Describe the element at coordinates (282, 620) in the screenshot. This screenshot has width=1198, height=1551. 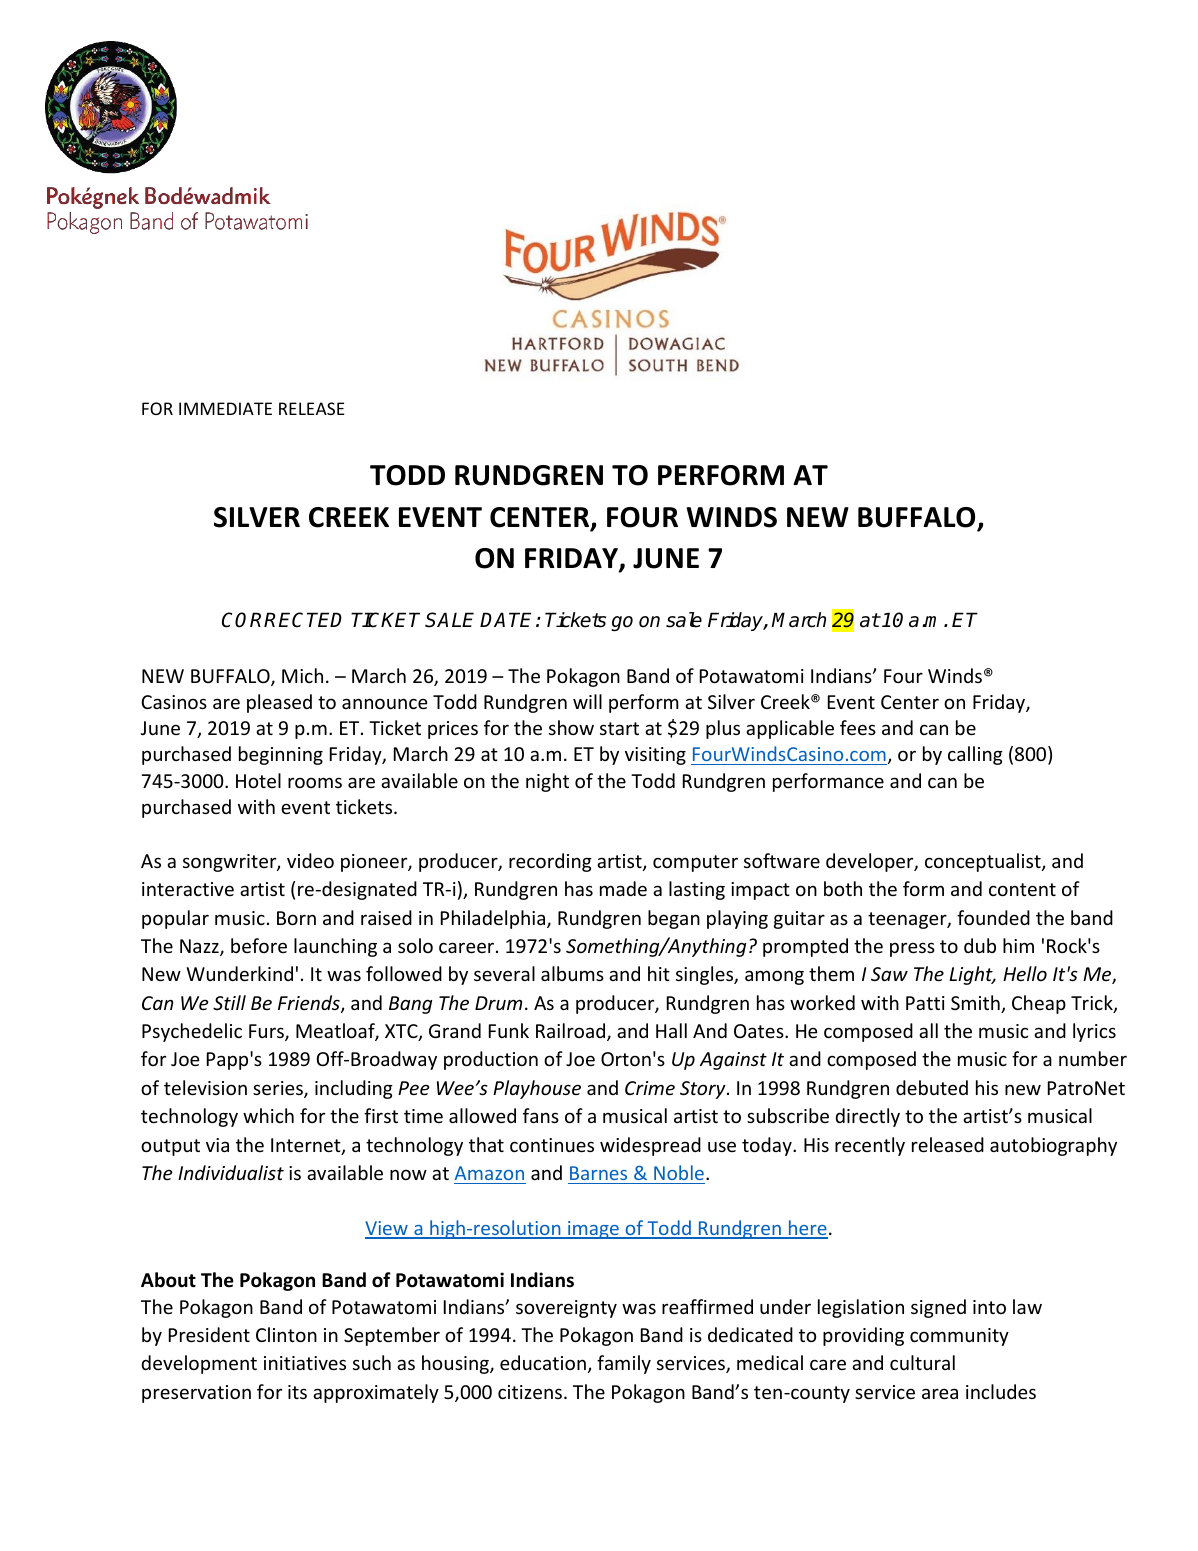
I see `CORRECTED` at that location.
